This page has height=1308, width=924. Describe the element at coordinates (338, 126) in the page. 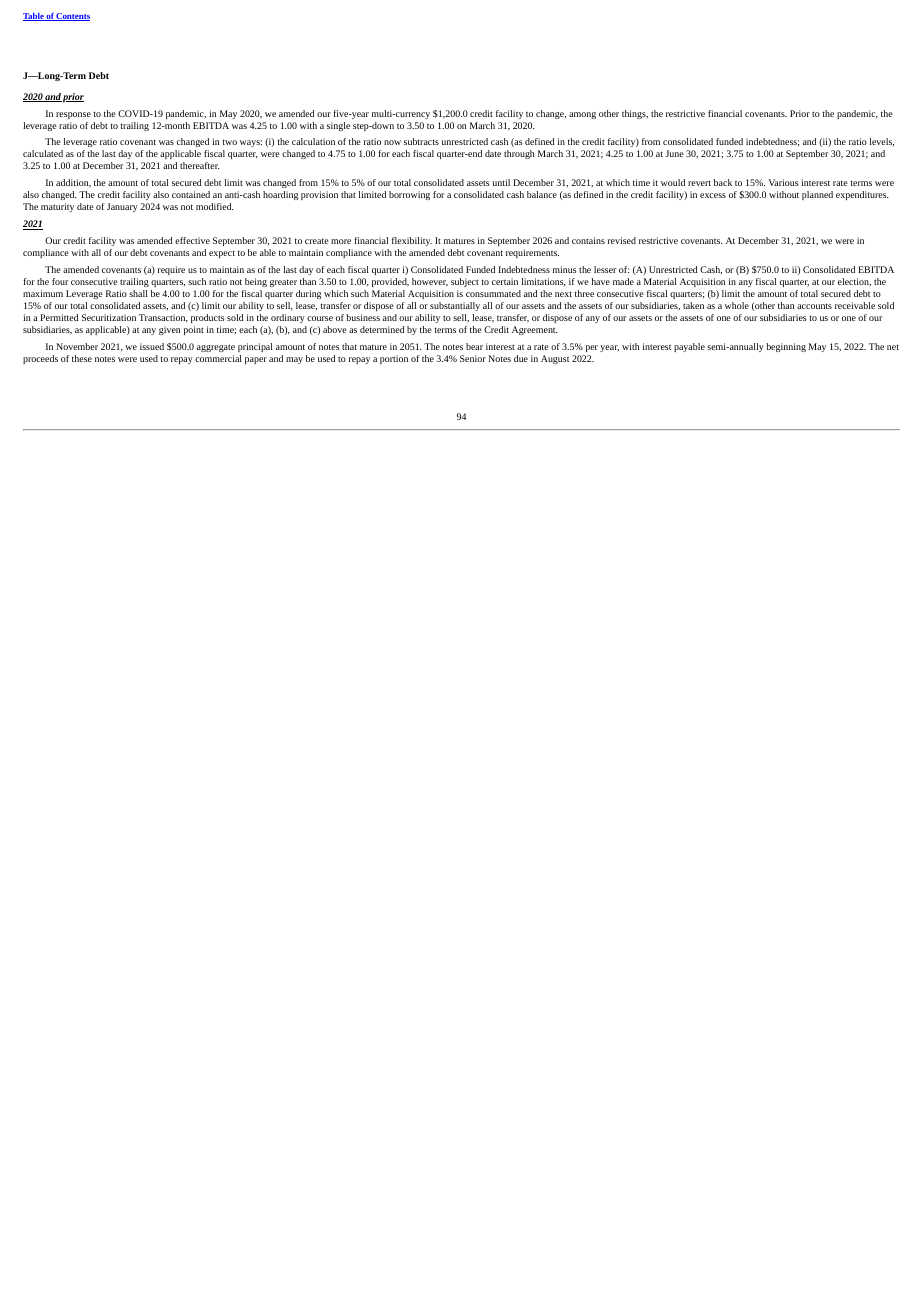

I see `single` at that location.
